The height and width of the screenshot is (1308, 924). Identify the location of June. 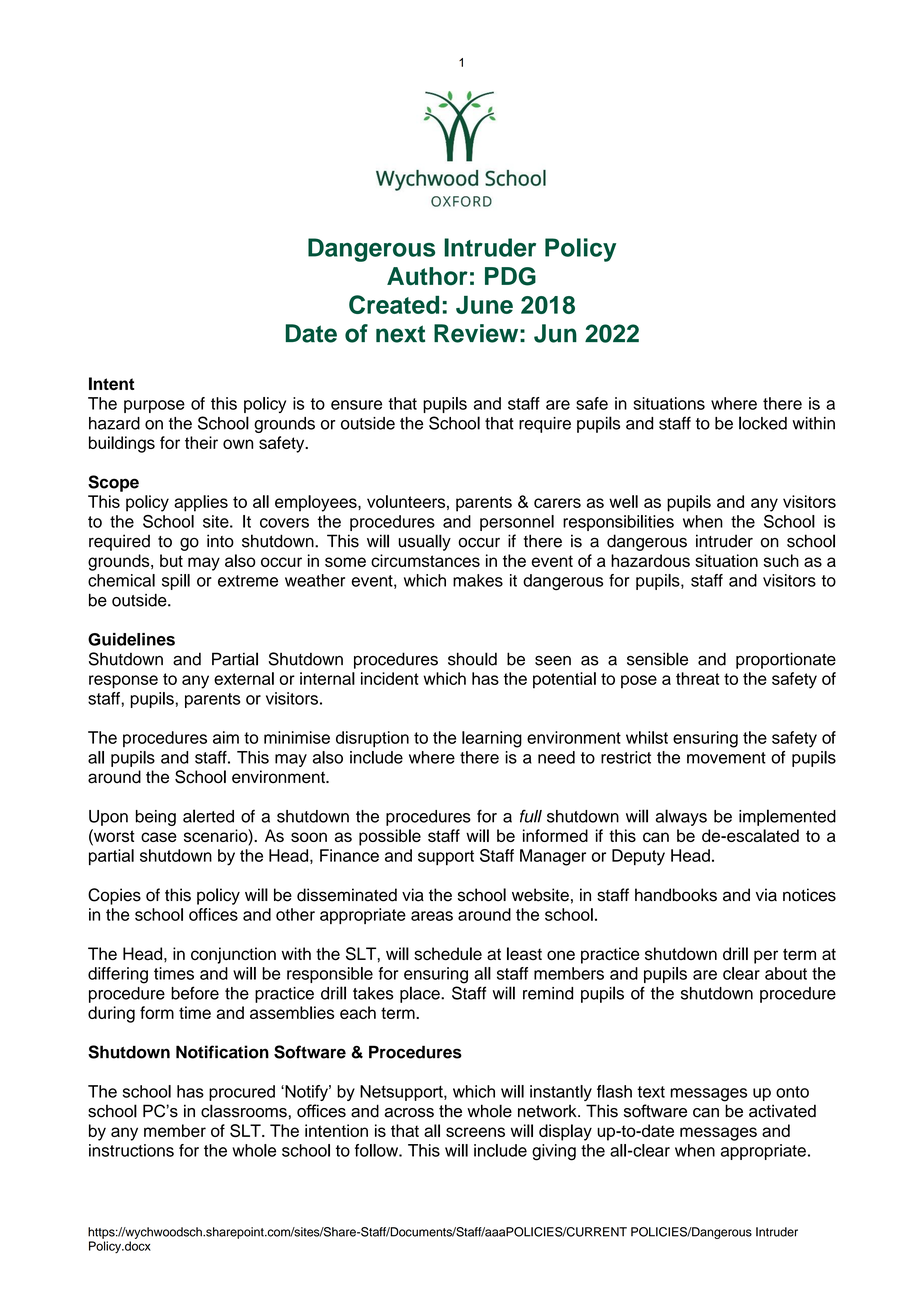
(484, 305).
